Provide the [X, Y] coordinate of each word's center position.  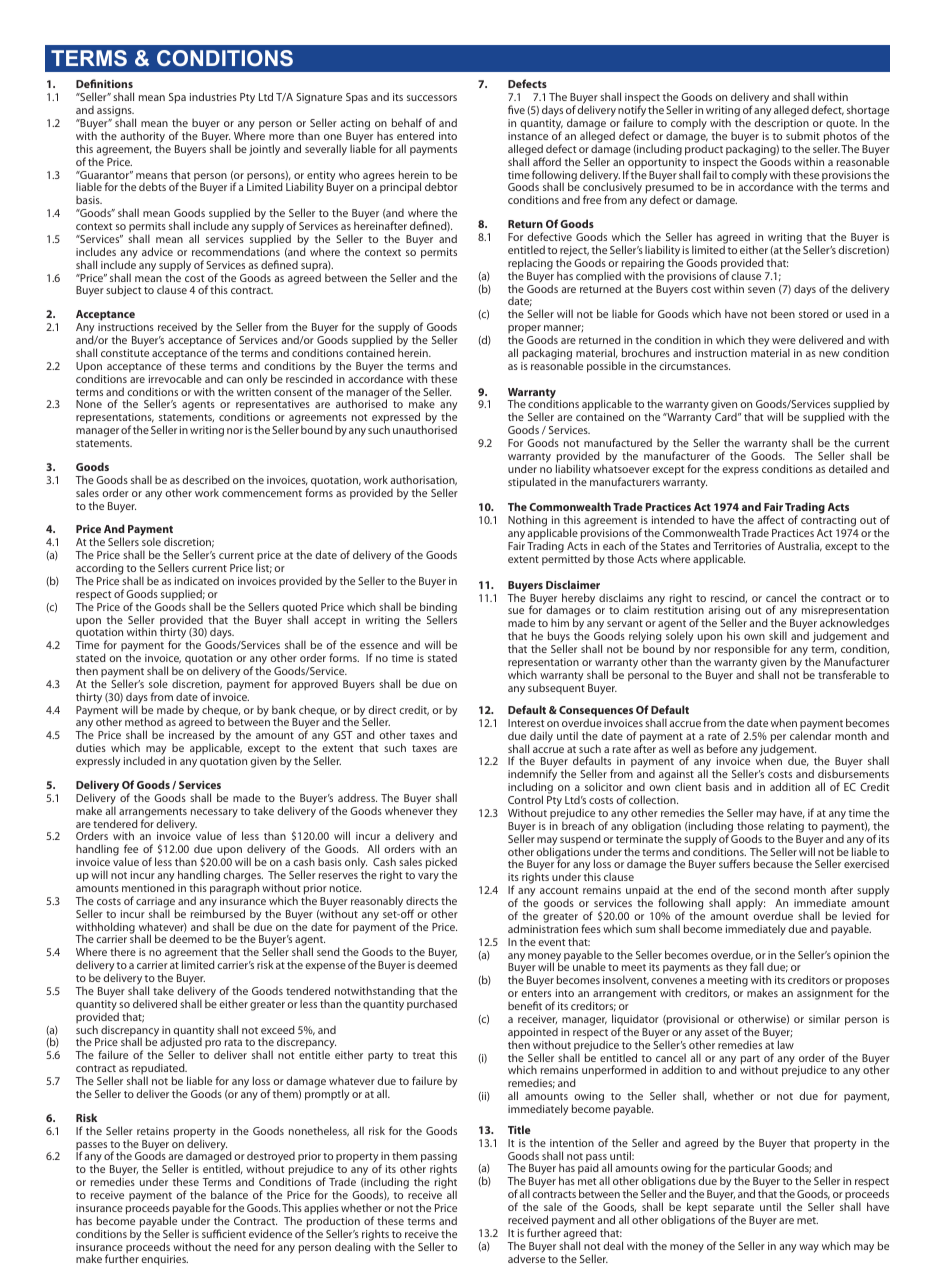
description [781, 125]
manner [563, 328]
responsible [742, 650]
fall [757, 966]
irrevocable [175, 378]
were [784, 341]
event [551, 942]
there [123, 951]
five [516, 109]
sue [516, 611]
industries [213, 96]
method [144, 721]
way [809, 1248]
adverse [526, 1257]
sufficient [224, 1233]
